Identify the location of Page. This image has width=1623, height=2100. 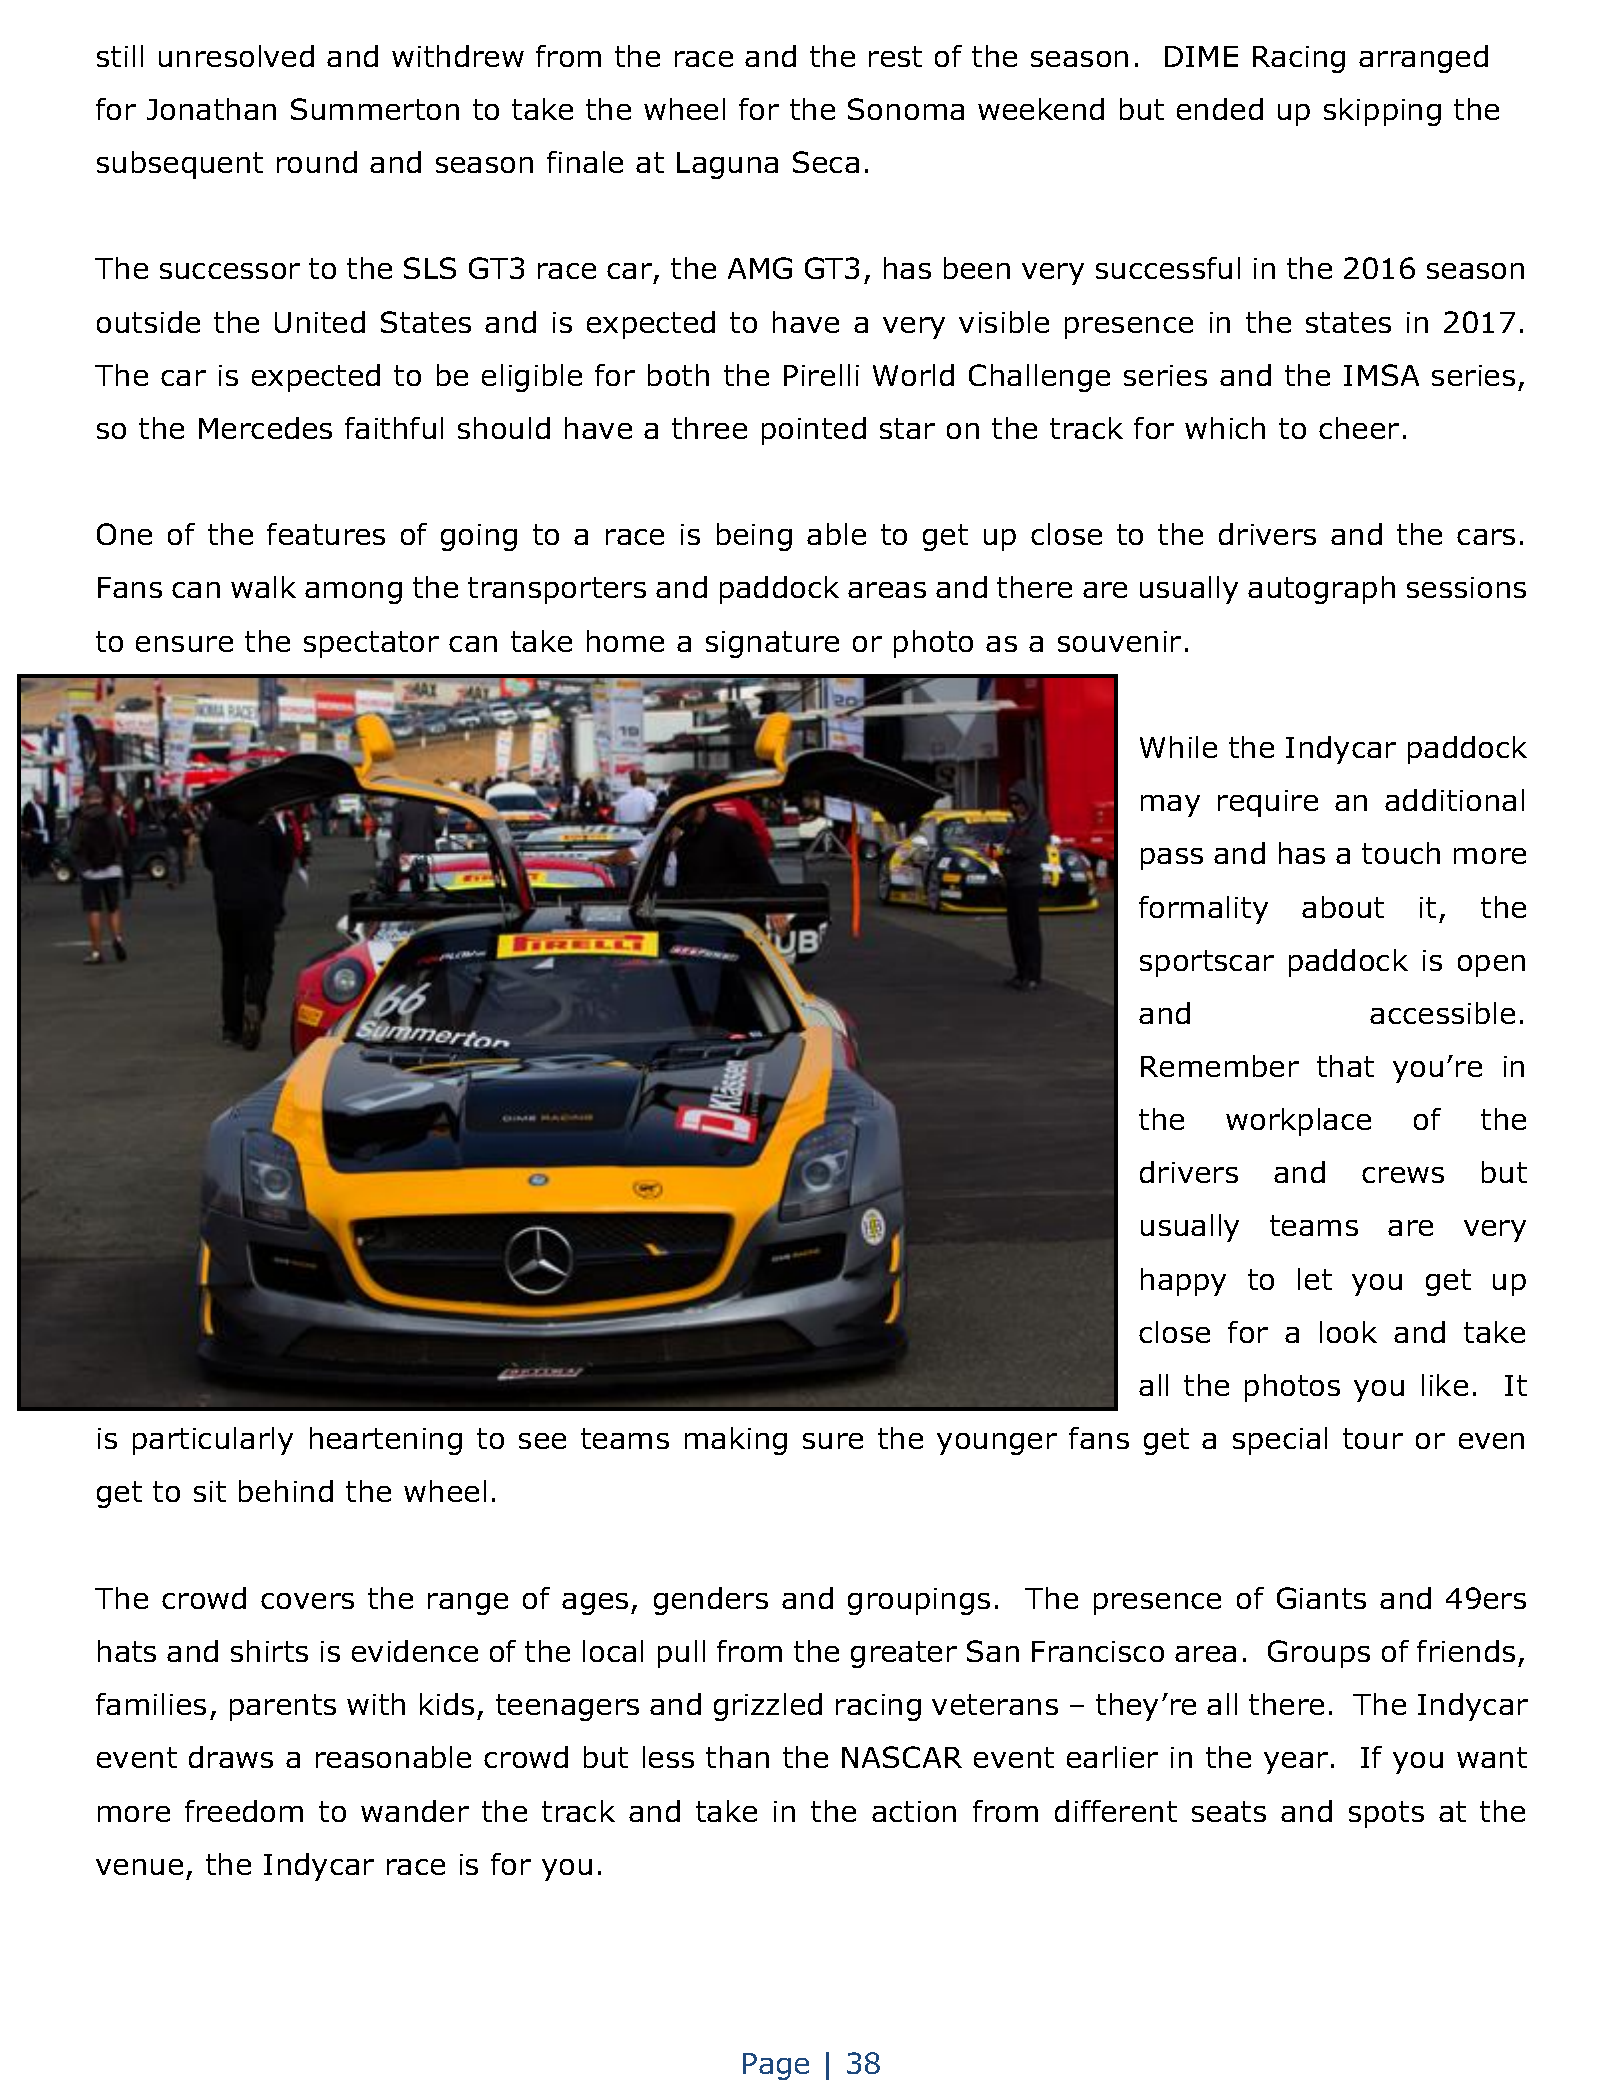
(776, 2066).
